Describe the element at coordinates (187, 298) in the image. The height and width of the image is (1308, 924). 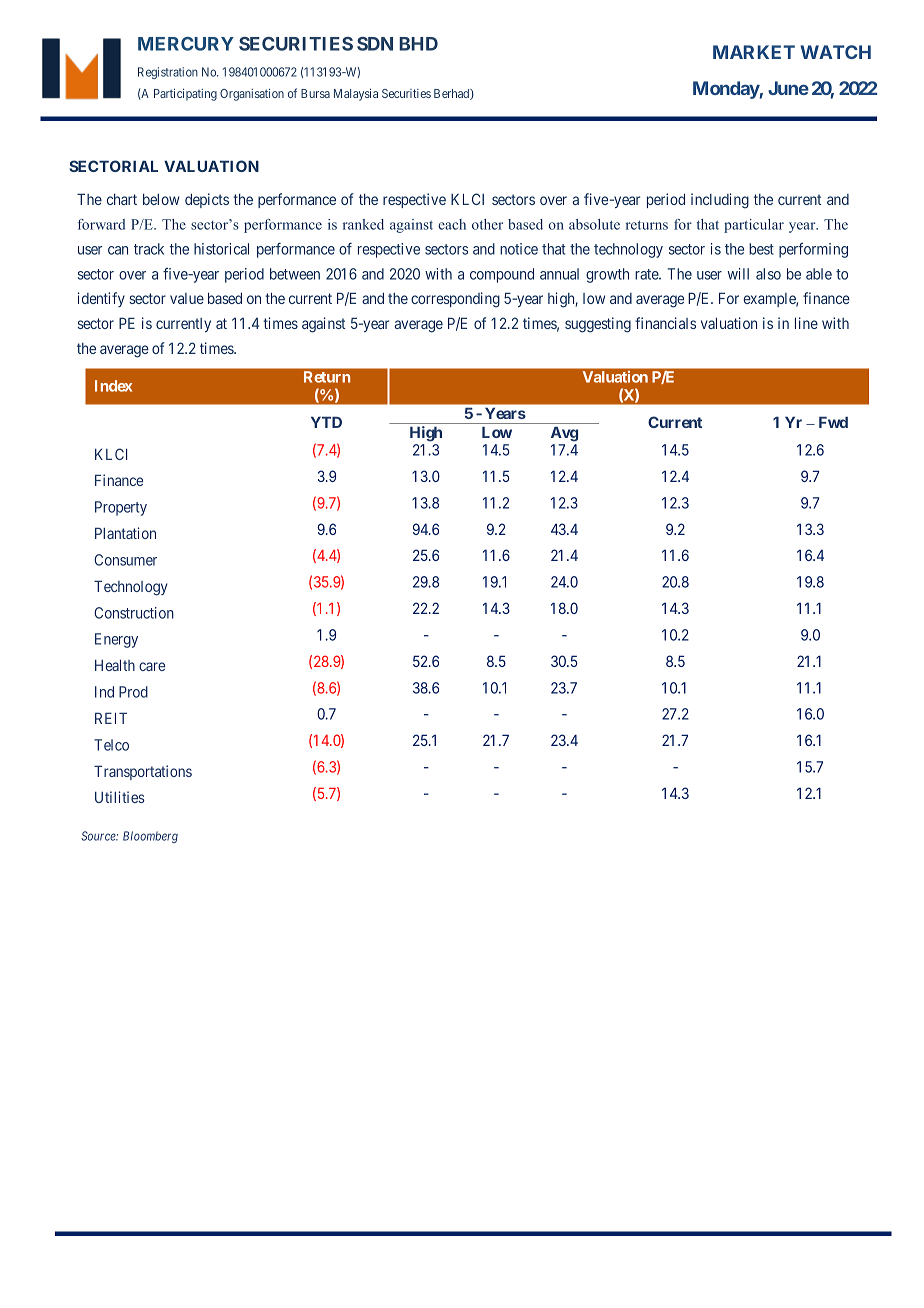
I see `value` at that location.
